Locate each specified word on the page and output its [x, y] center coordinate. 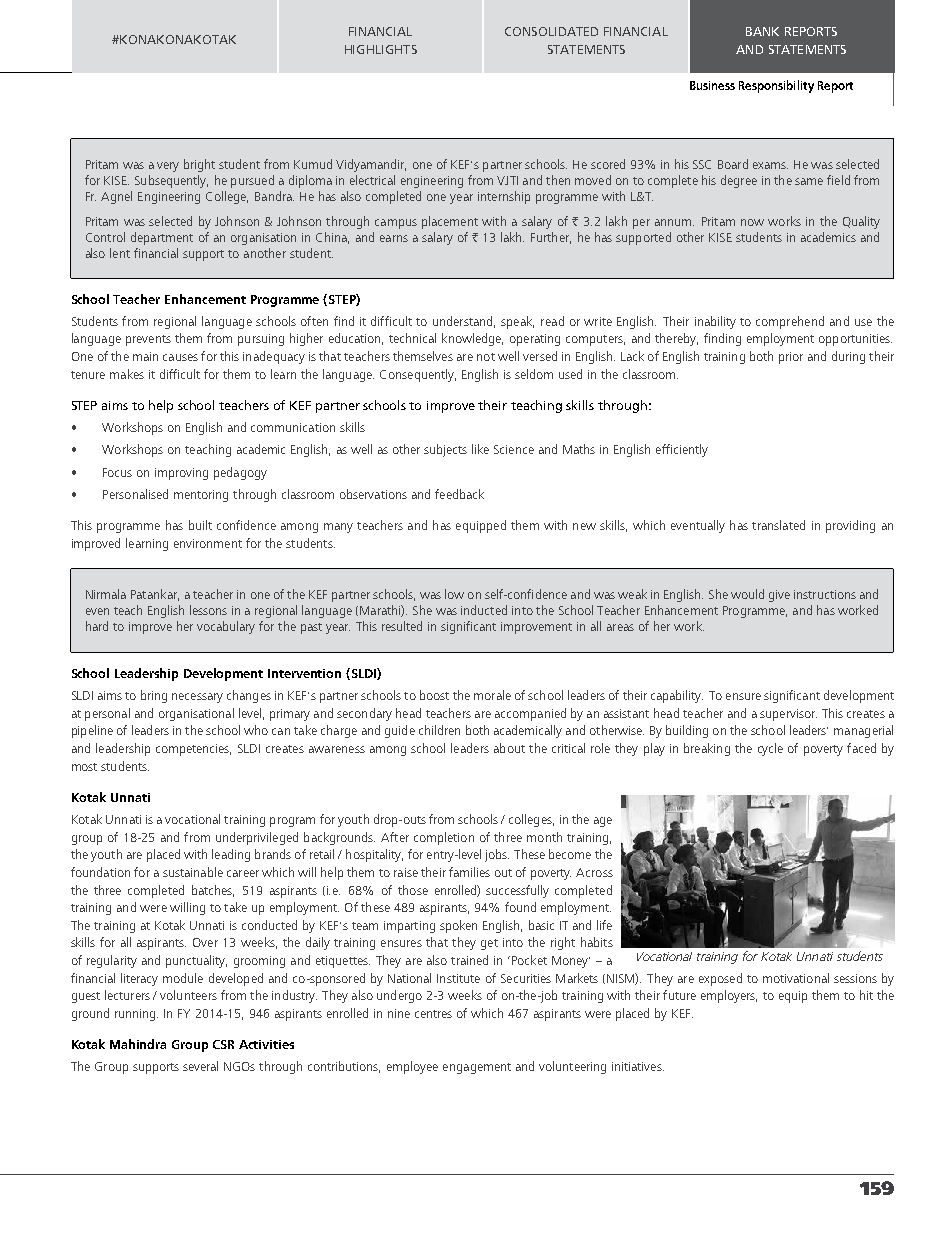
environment [208, 543]
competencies [193, 750]
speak [517, 322]
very [168, 167]
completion [444, 838]
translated [778, 525]
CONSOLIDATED [551, 31]
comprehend [790, 322]
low [454, 594]
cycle [770, 749]
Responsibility [776, 86]
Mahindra [138, 1044]
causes [180, 357]
